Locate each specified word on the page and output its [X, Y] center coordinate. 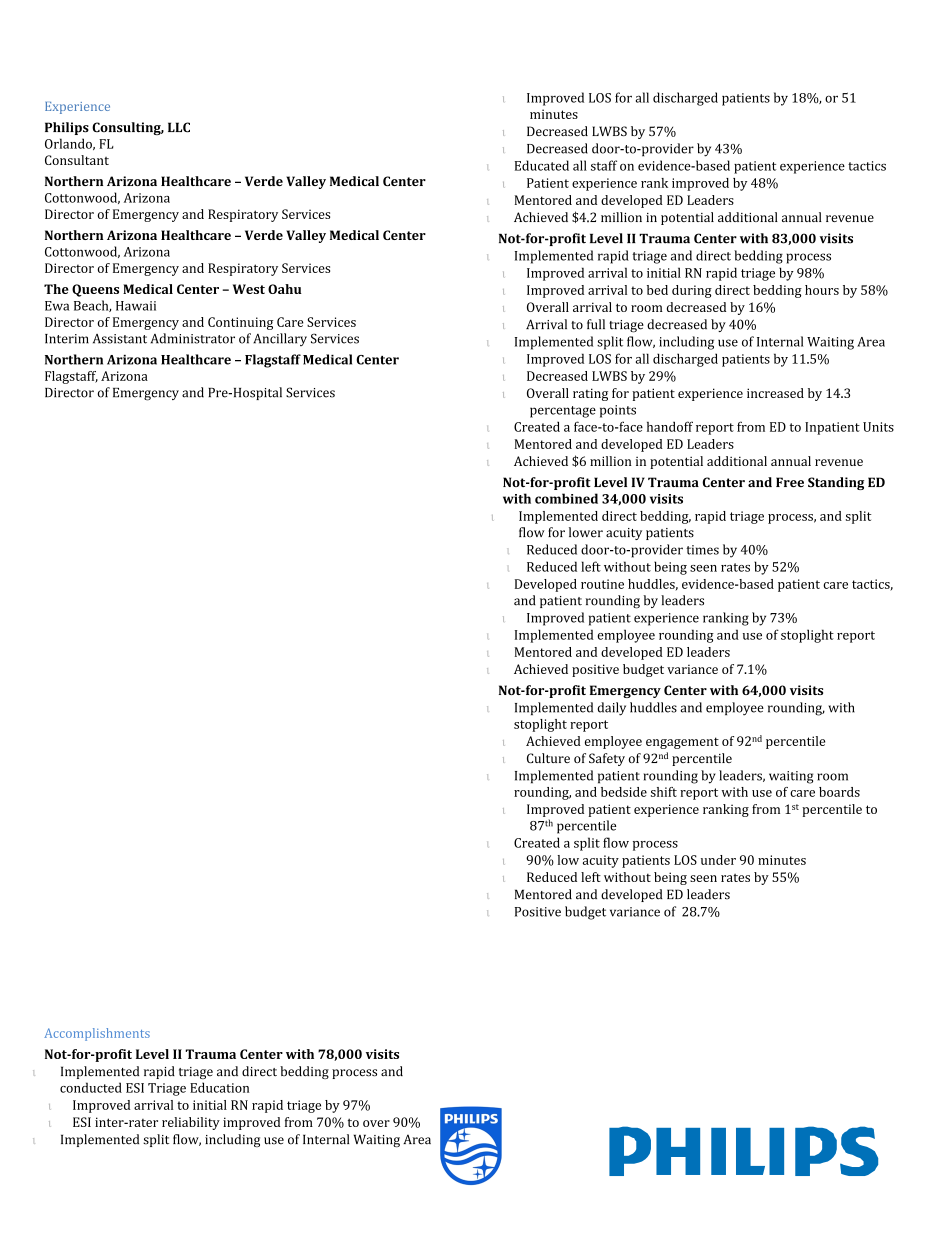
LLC [179, 127]
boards [839, 792]
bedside [624, 792]
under [718, 860]
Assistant [120, 339]
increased [775, 393]
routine [602, 584]
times [702, 550]
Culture [548, 758]
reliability [191, 1123]
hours [822, 290]
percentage [563, 412]
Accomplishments [97, 1034]
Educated [542, 165]
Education [219, 1087]
